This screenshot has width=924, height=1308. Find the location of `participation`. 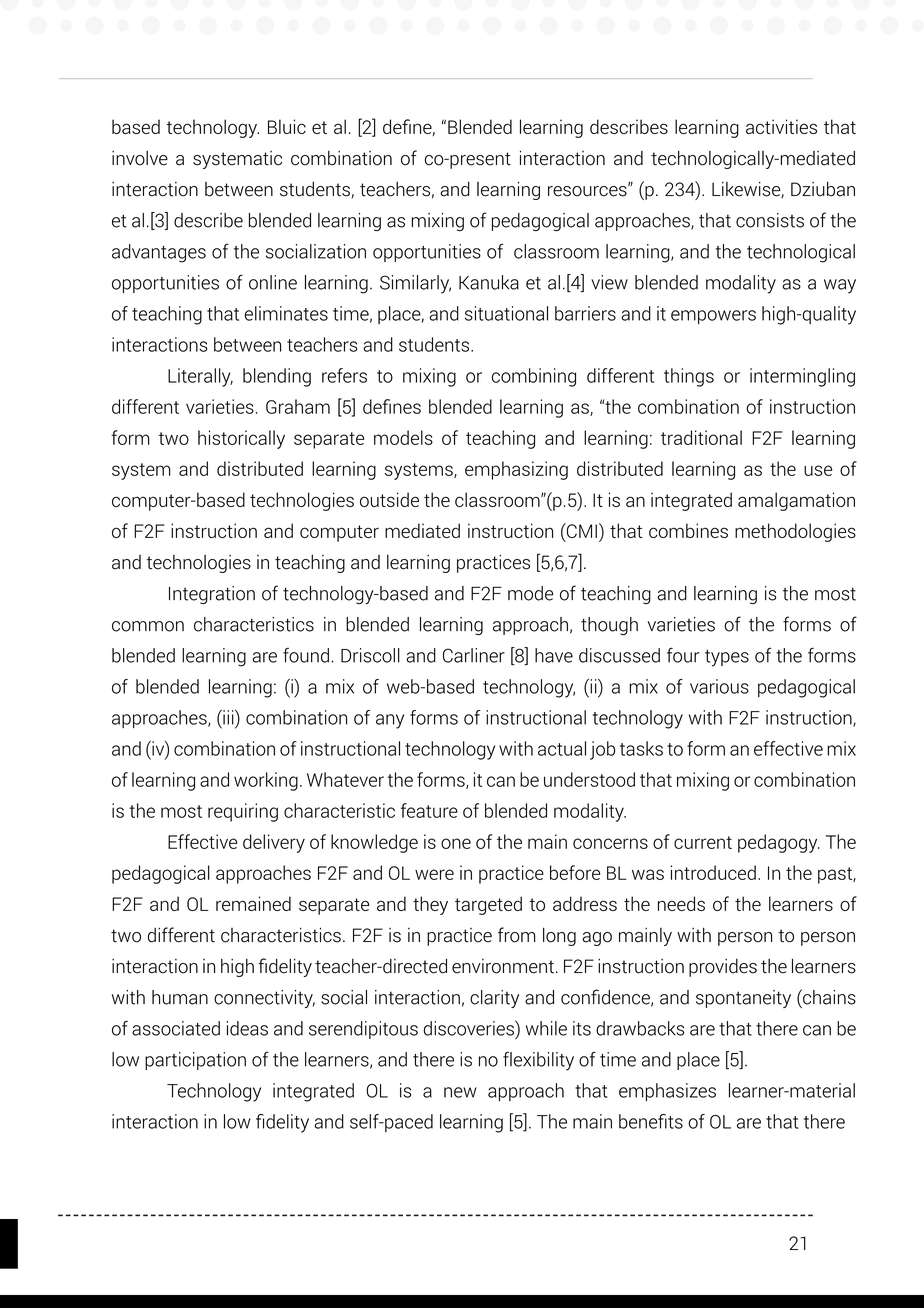

participation is located at coordinates (195, 1061).
